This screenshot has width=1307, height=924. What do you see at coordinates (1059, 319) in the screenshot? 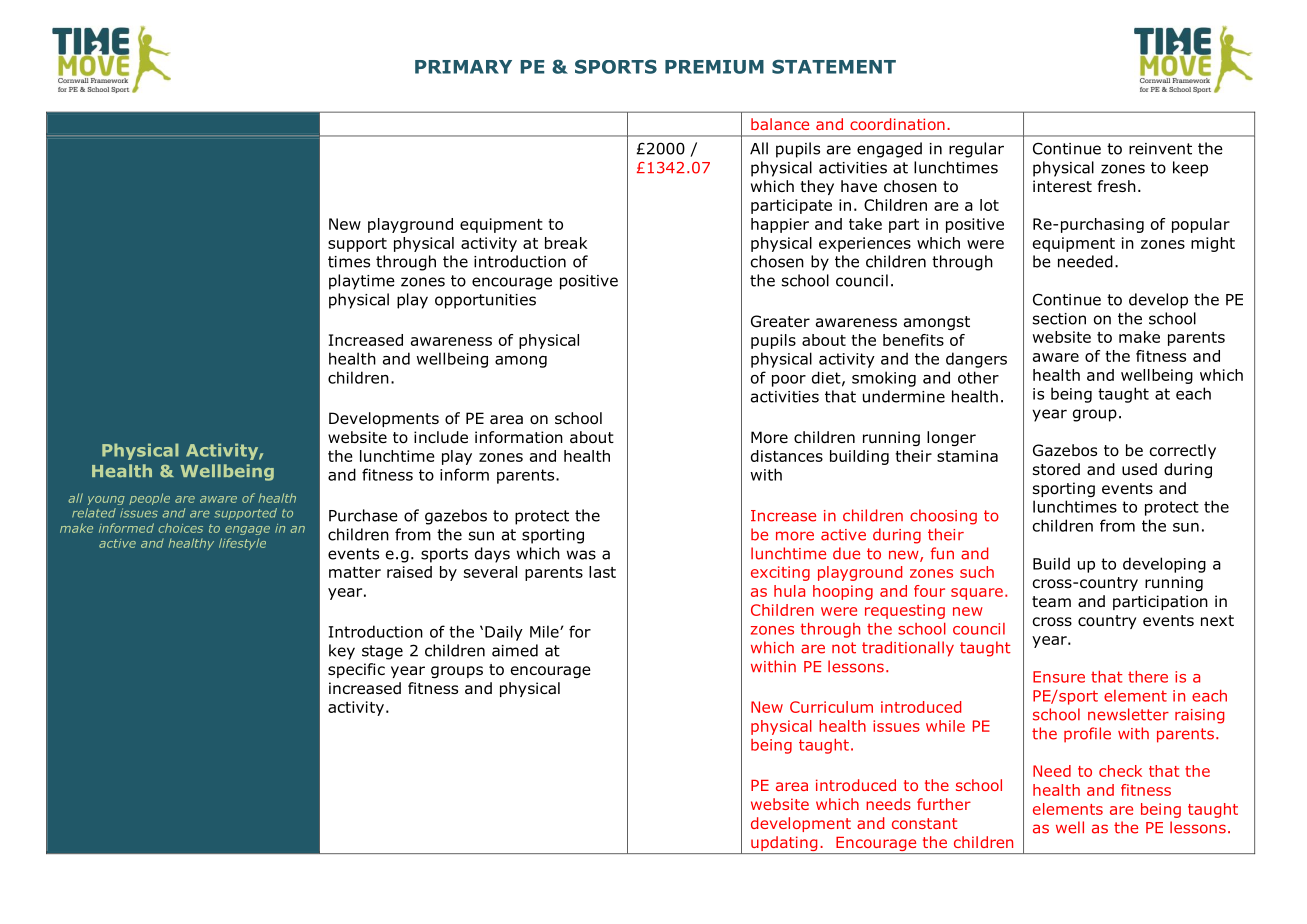
I see `section` at bounding box center [1059, 319].
